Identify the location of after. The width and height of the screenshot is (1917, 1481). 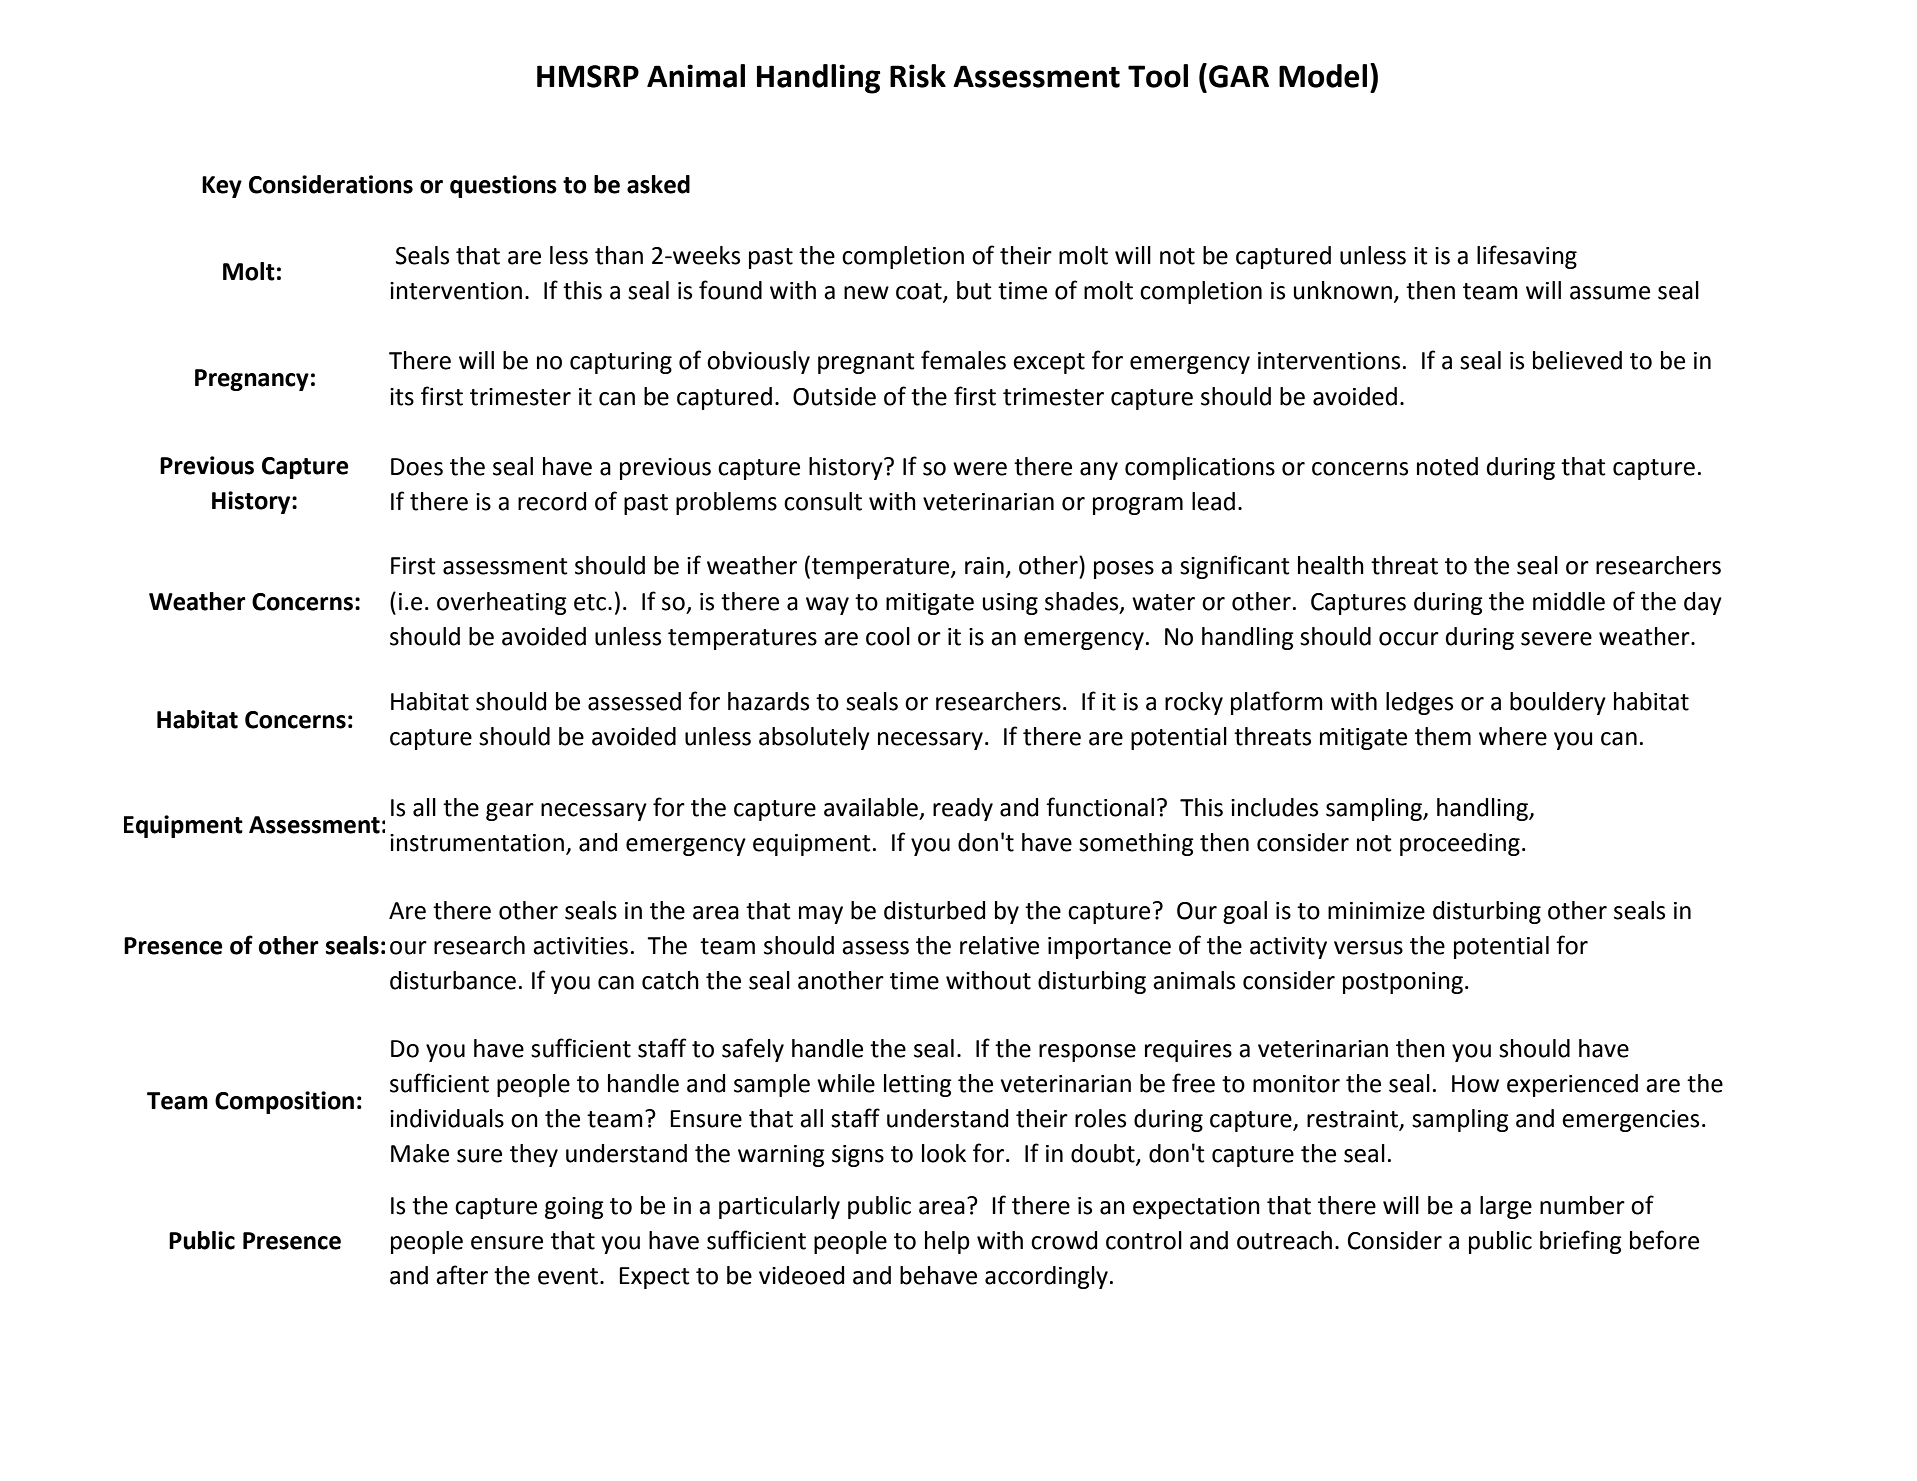
(462, 1275).
